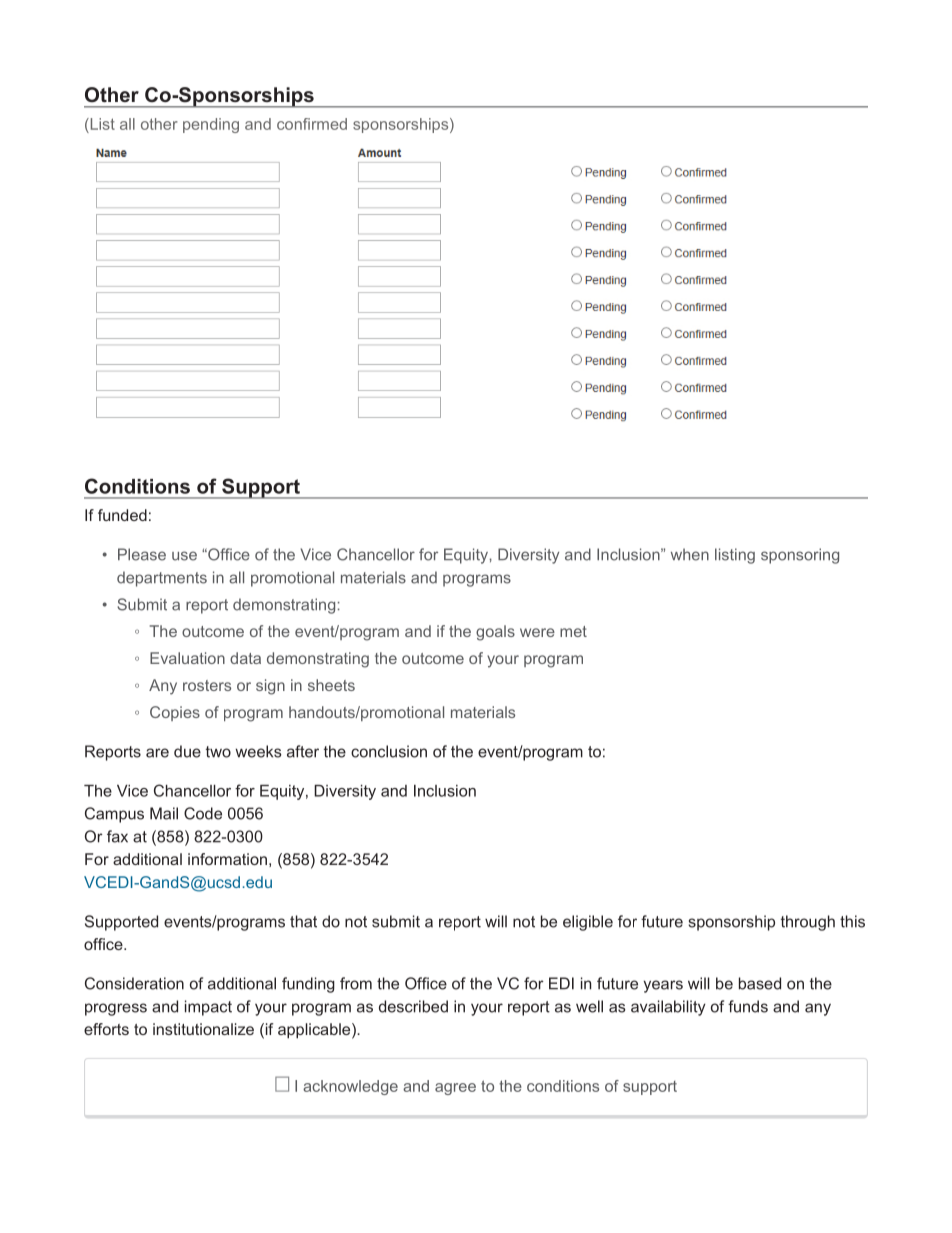 Image resolution: width=952 pixels, height=1233 pixels. Describe the element at coordinates (573, 631) in the image. I see `met` at that location.
